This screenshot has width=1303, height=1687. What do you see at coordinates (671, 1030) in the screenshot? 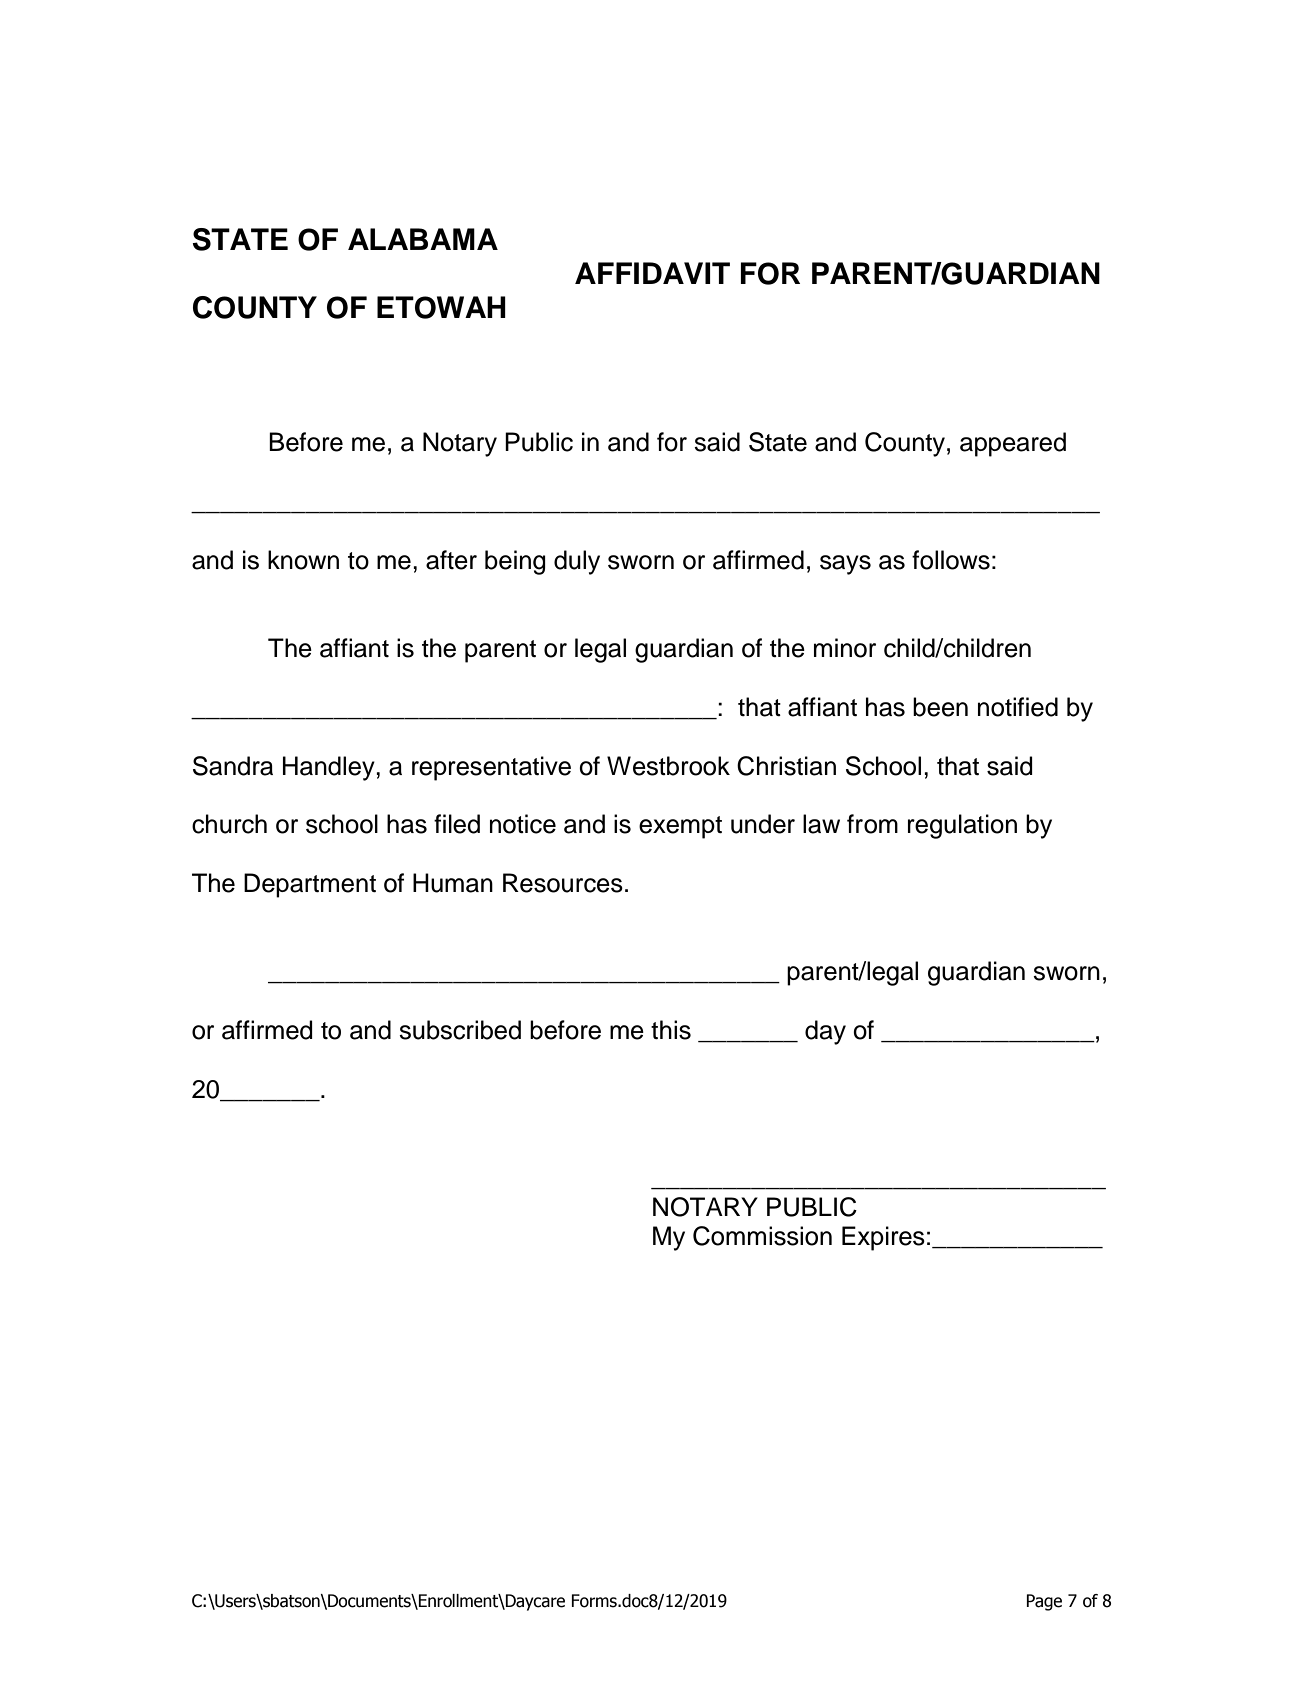
I see `this` at bounding box center [671, 1030].
